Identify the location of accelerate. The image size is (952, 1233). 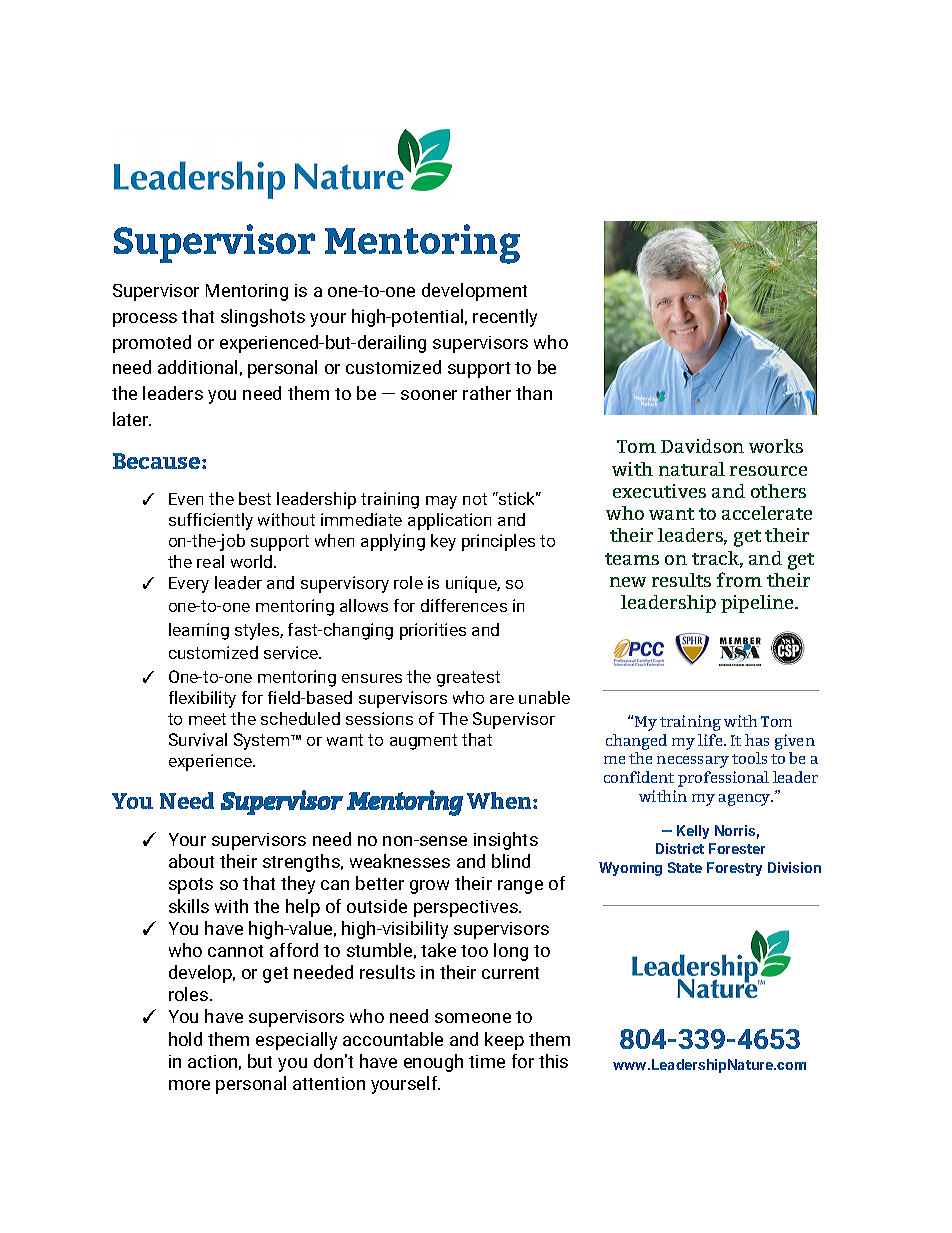
(767, 513).
